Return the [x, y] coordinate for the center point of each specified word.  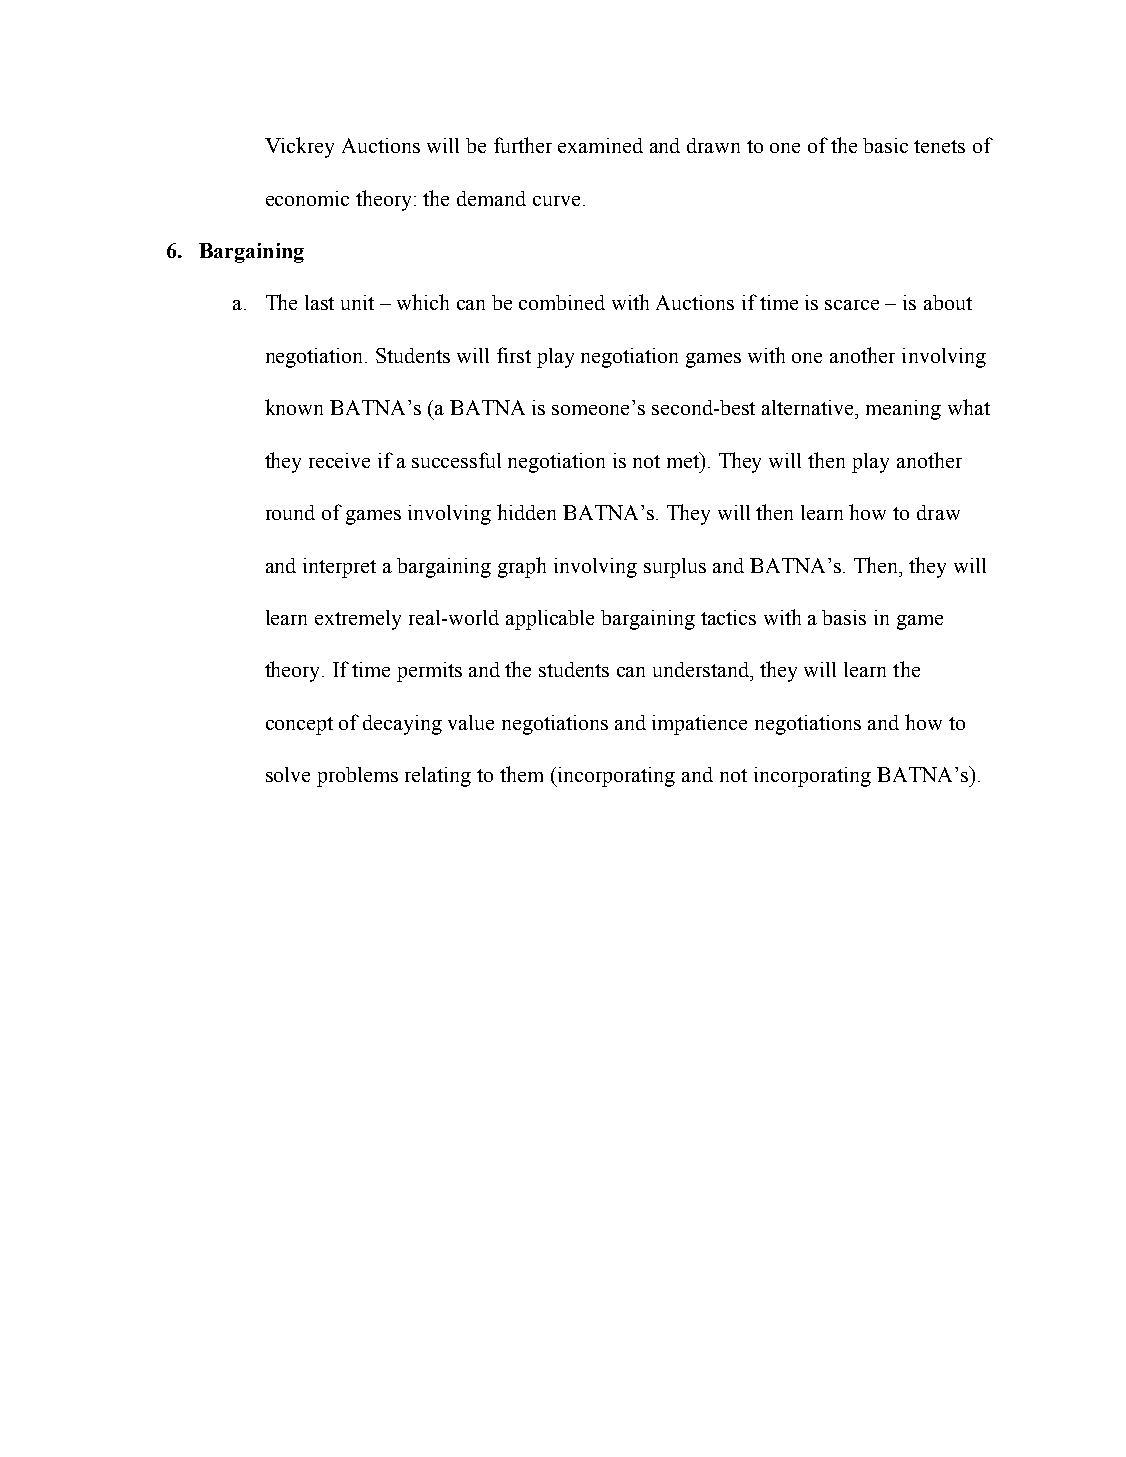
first [514, 355]
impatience [699, 725]
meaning [903, 410]
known [294, 407]
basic [885, 145]
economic [307, 198]
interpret [339, 568]
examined [600, 145]
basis [844, 617]
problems [357, 777]
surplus [675, 568]
